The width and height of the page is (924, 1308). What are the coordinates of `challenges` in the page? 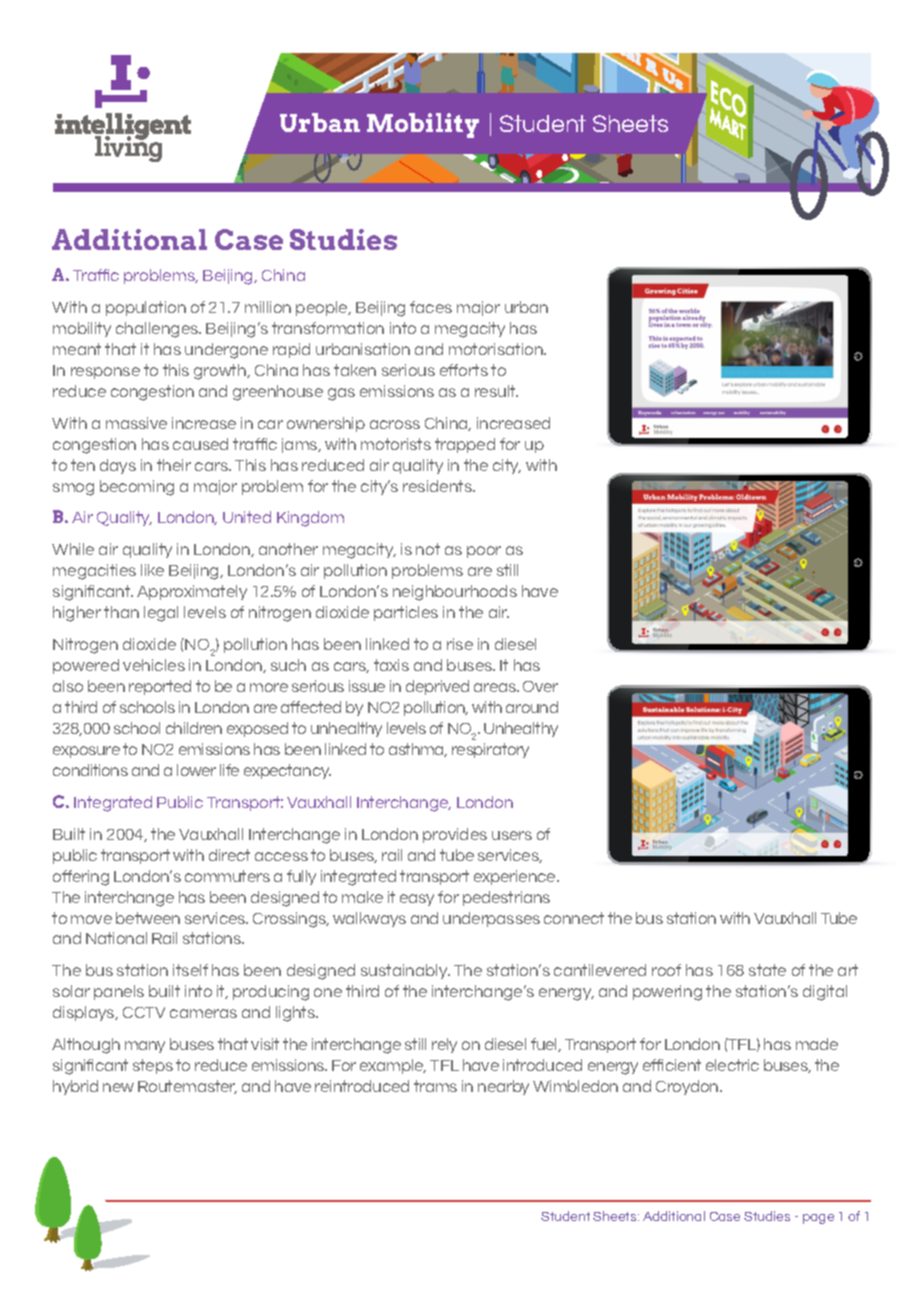 It's located at (158, 330).
